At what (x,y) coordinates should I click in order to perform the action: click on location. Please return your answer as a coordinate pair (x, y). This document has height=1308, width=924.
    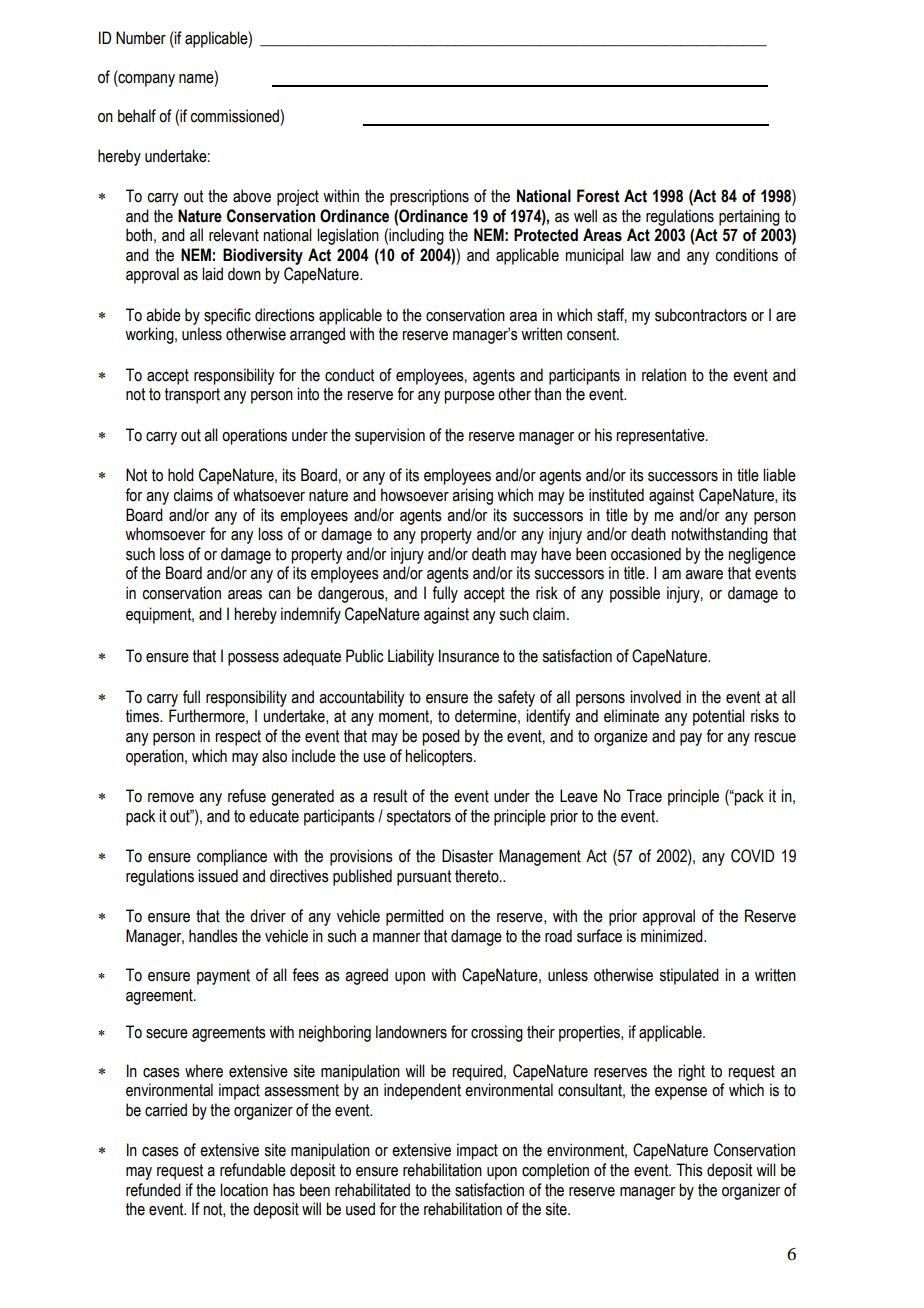
    Looking at the image, I should click on (244, 1190).
